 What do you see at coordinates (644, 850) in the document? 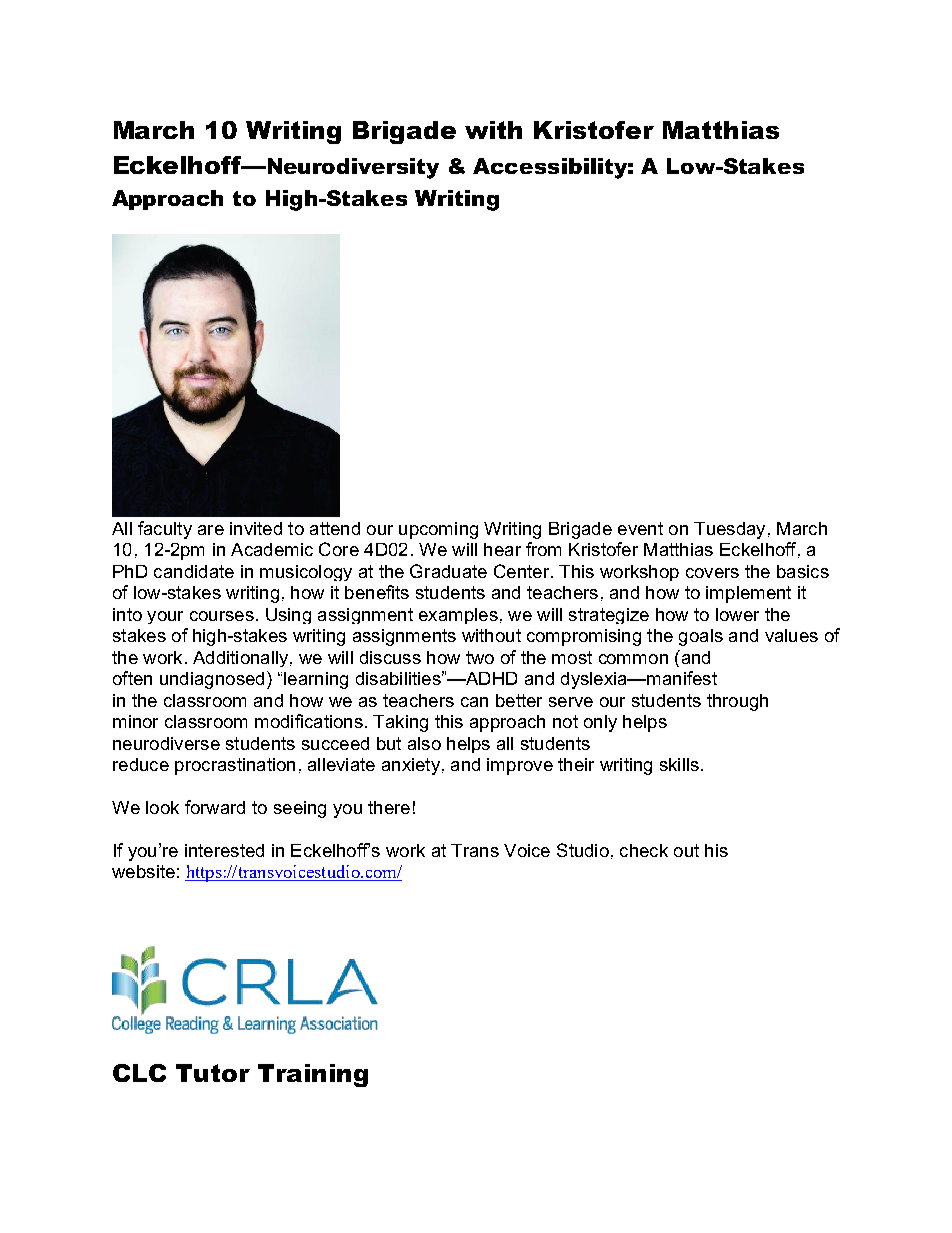
I see `check` at bounding box center [644, 850].
